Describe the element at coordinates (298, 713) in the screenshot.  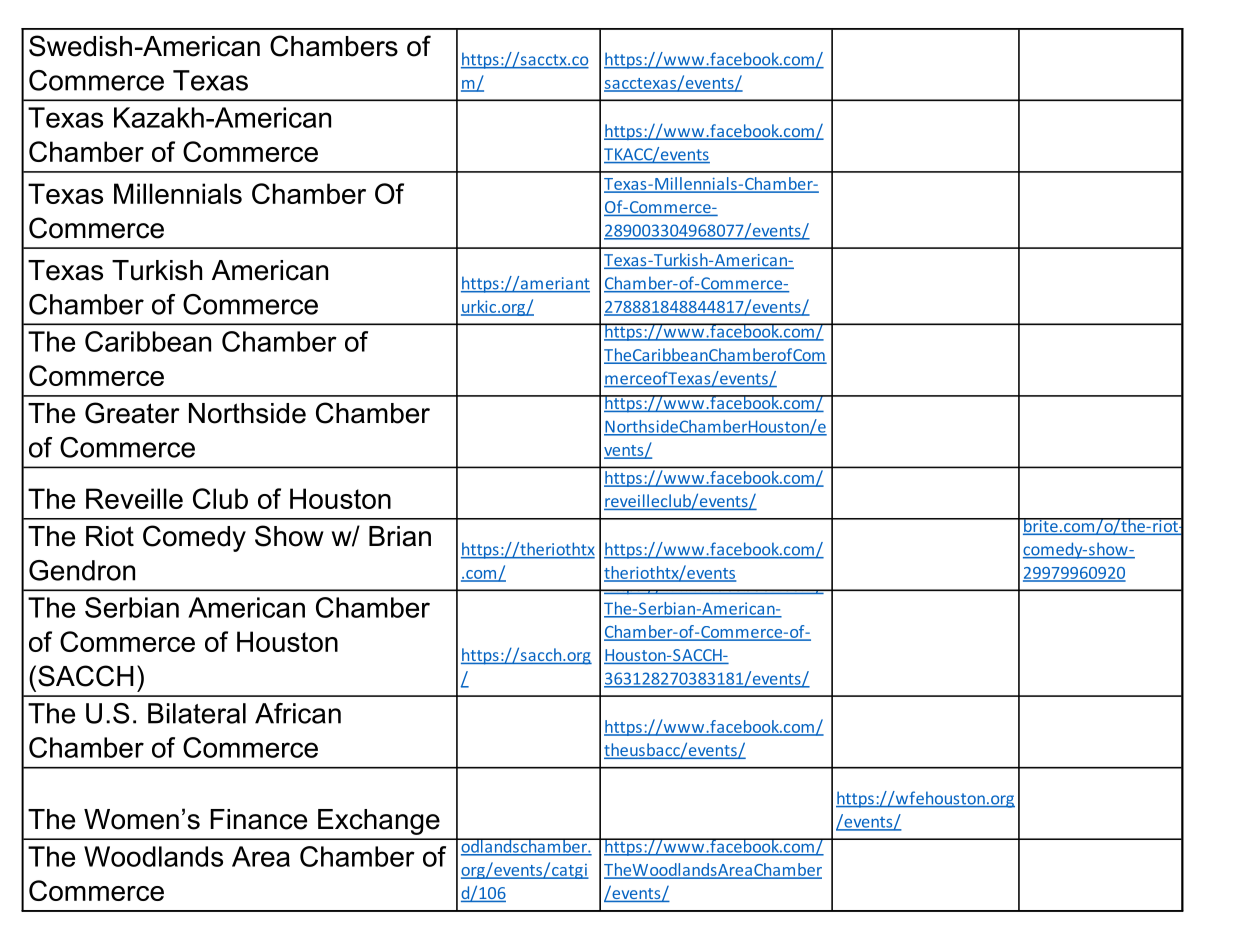
I see `African` at that location.
